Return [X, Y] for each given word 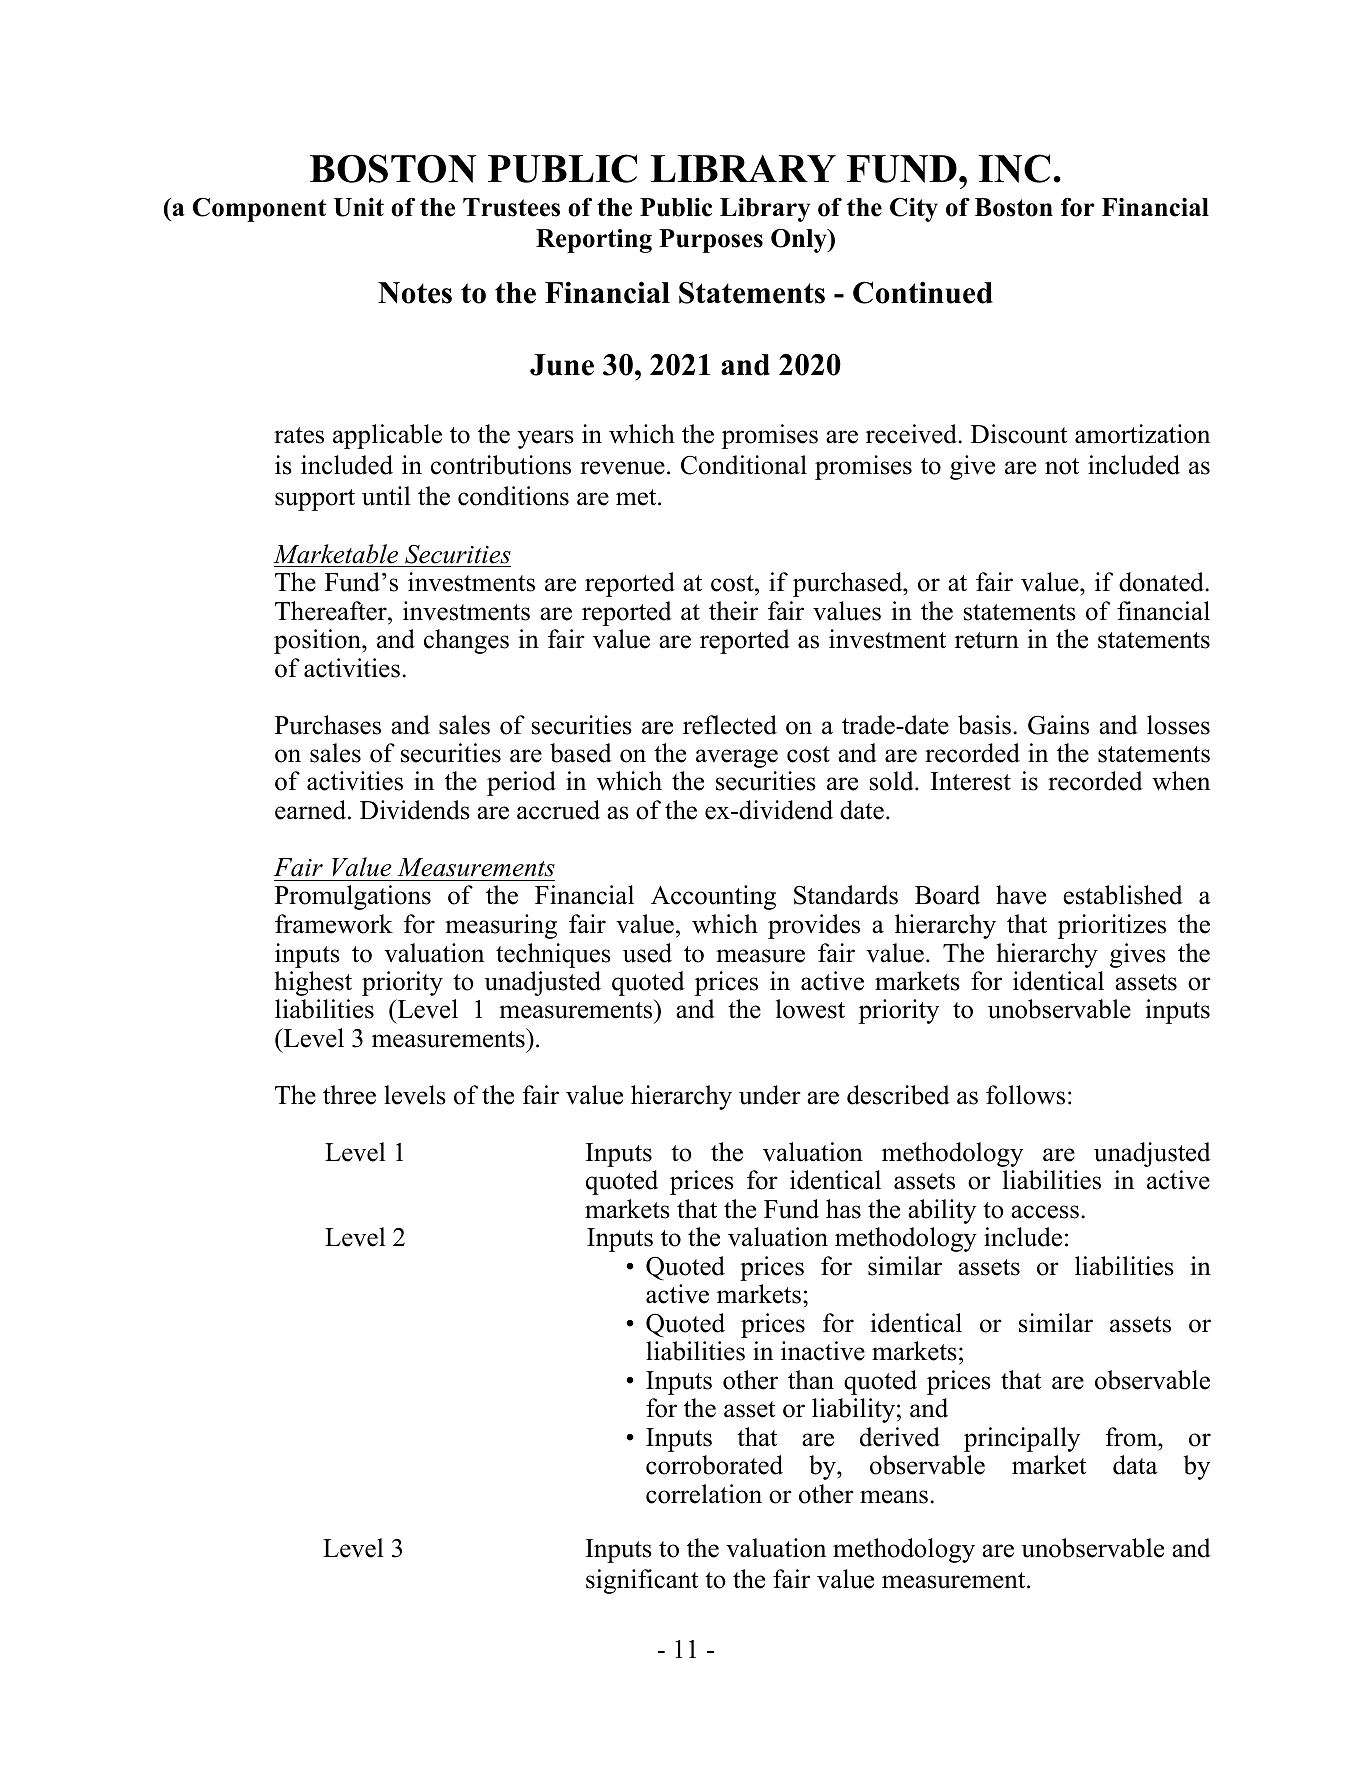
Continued [923, 292]
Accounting [713, 897]
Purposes [711, 241]
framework [334, 924]
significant [642, 1581]
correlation [704, 1494]
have [1021, 895]
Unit [359, 207]
